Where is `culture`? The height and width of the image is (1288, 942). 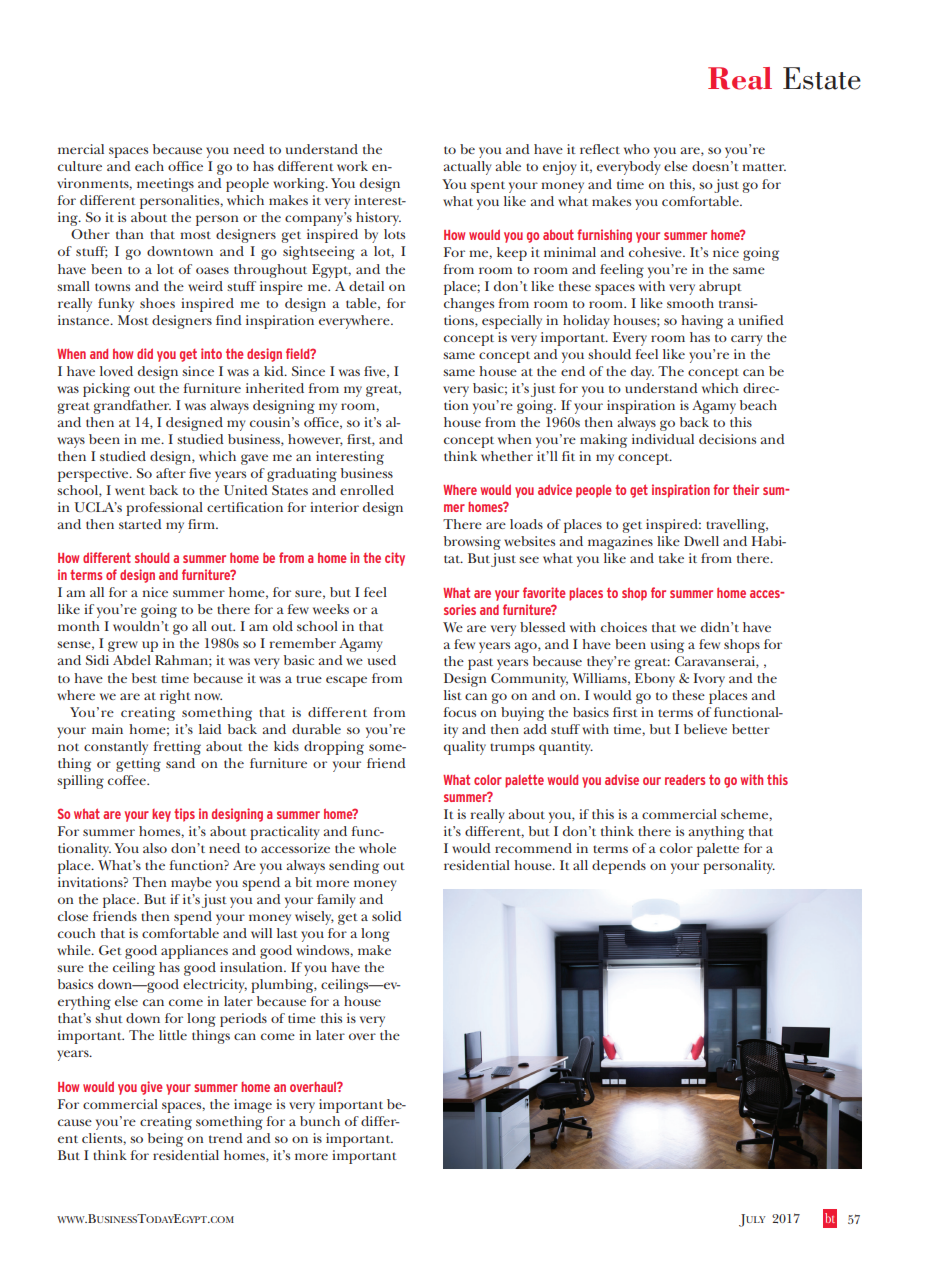 culture is located at coordinates (80, 166).
